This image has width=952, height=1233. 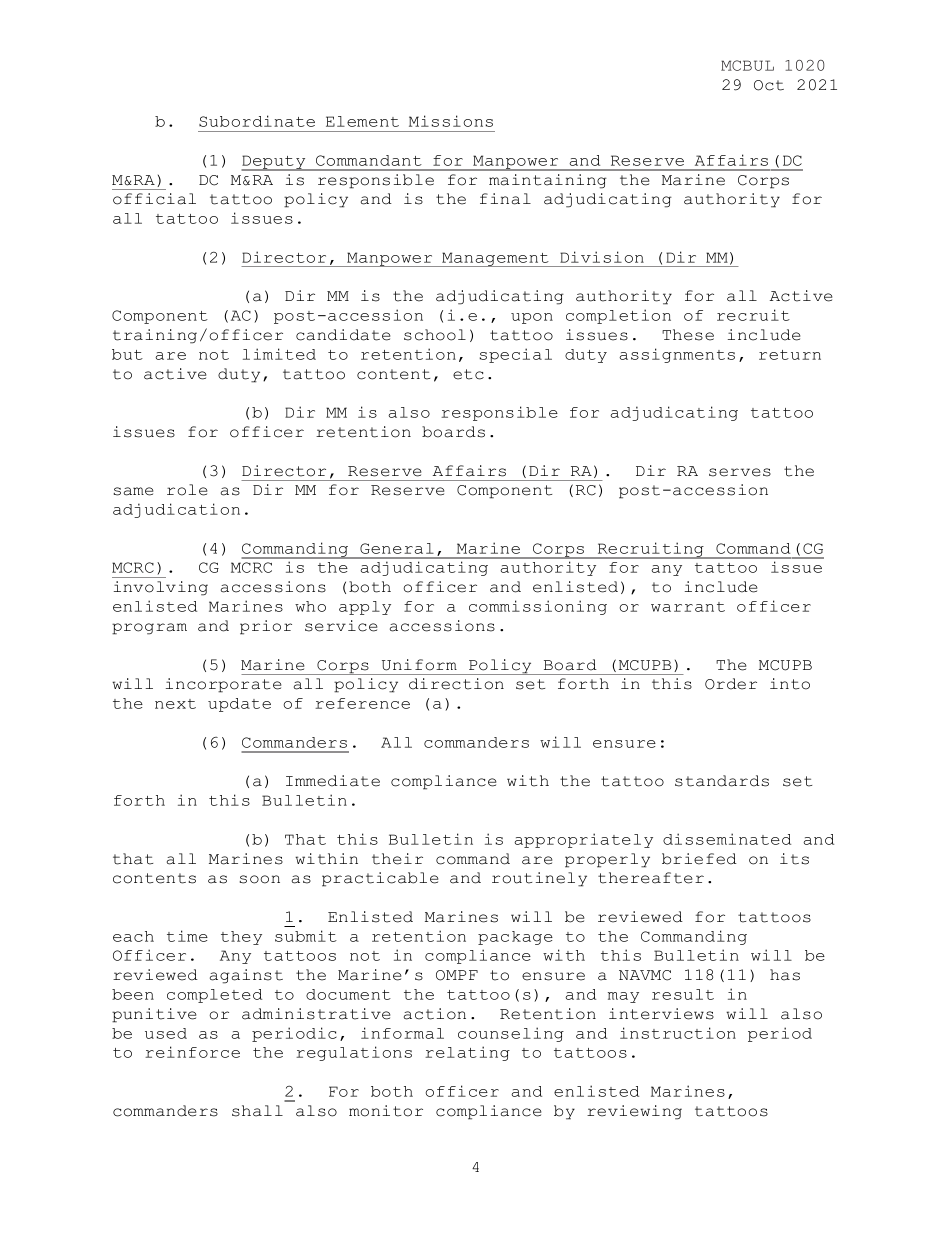 I want to click on serves, so click(x=740, y=472).
